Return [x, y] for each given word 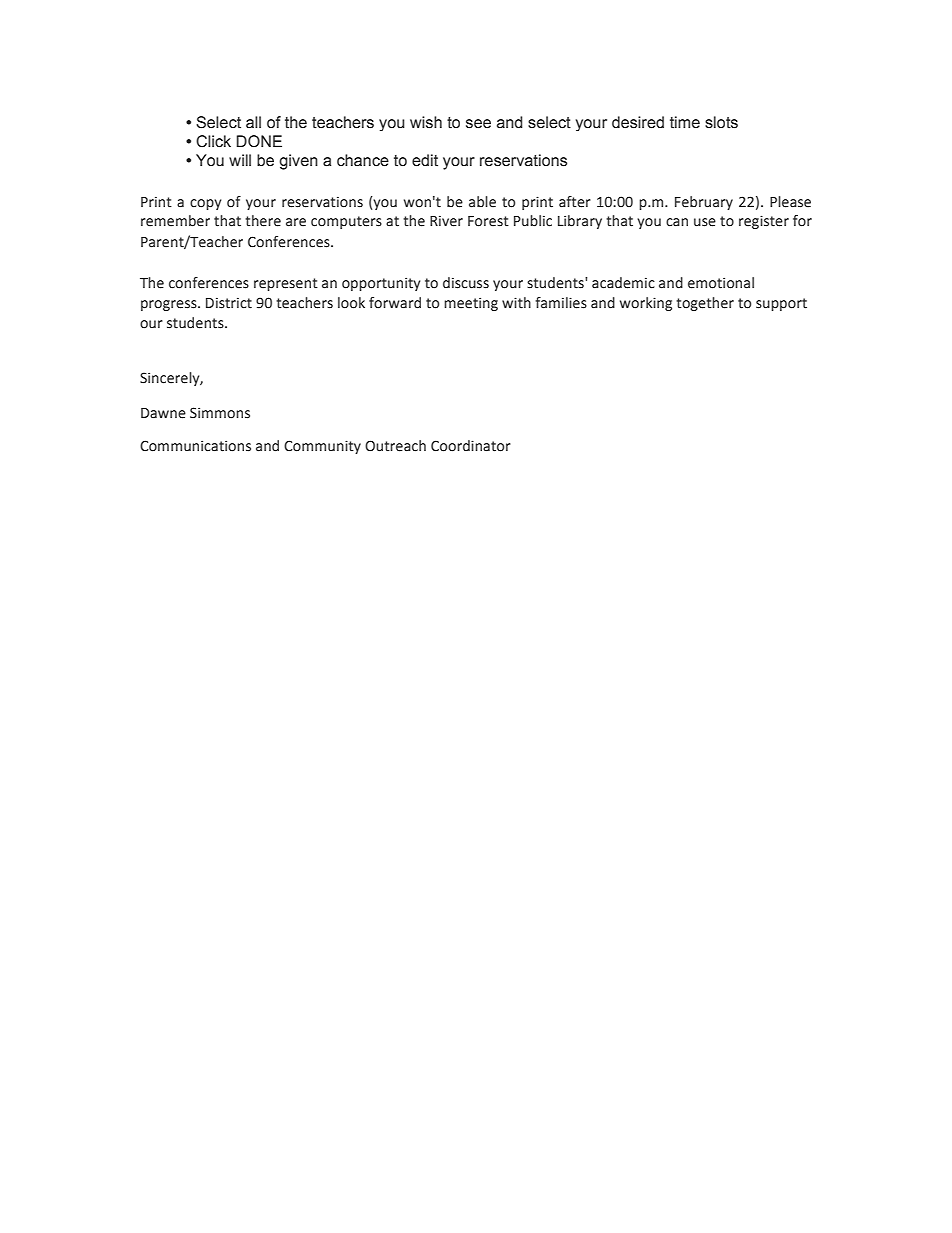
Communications [195, 446]
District [229, 303]
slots [721, 122]
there [263, 221]
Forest [488, 221]
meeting [471, 304]
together [705, 304]
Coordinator [471, 446]
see [478, 124]
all [253, 122]
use [705, 222]
